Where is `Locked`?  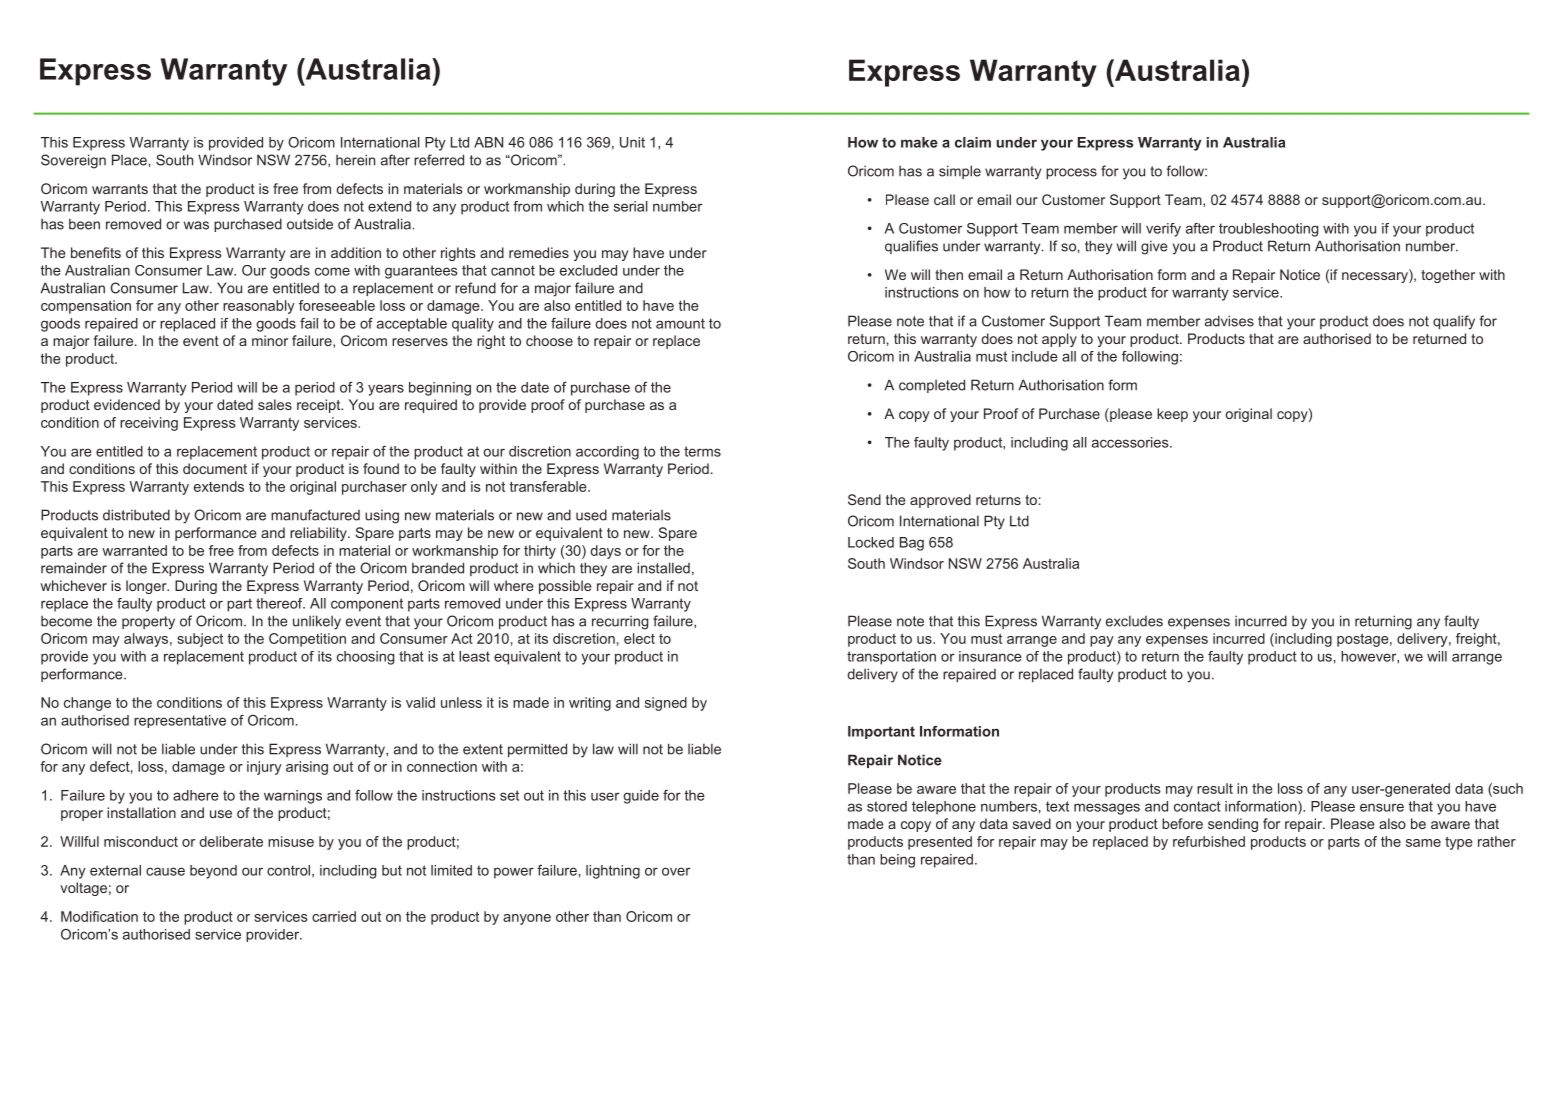
Locked is located at coordinates (871, 542).
